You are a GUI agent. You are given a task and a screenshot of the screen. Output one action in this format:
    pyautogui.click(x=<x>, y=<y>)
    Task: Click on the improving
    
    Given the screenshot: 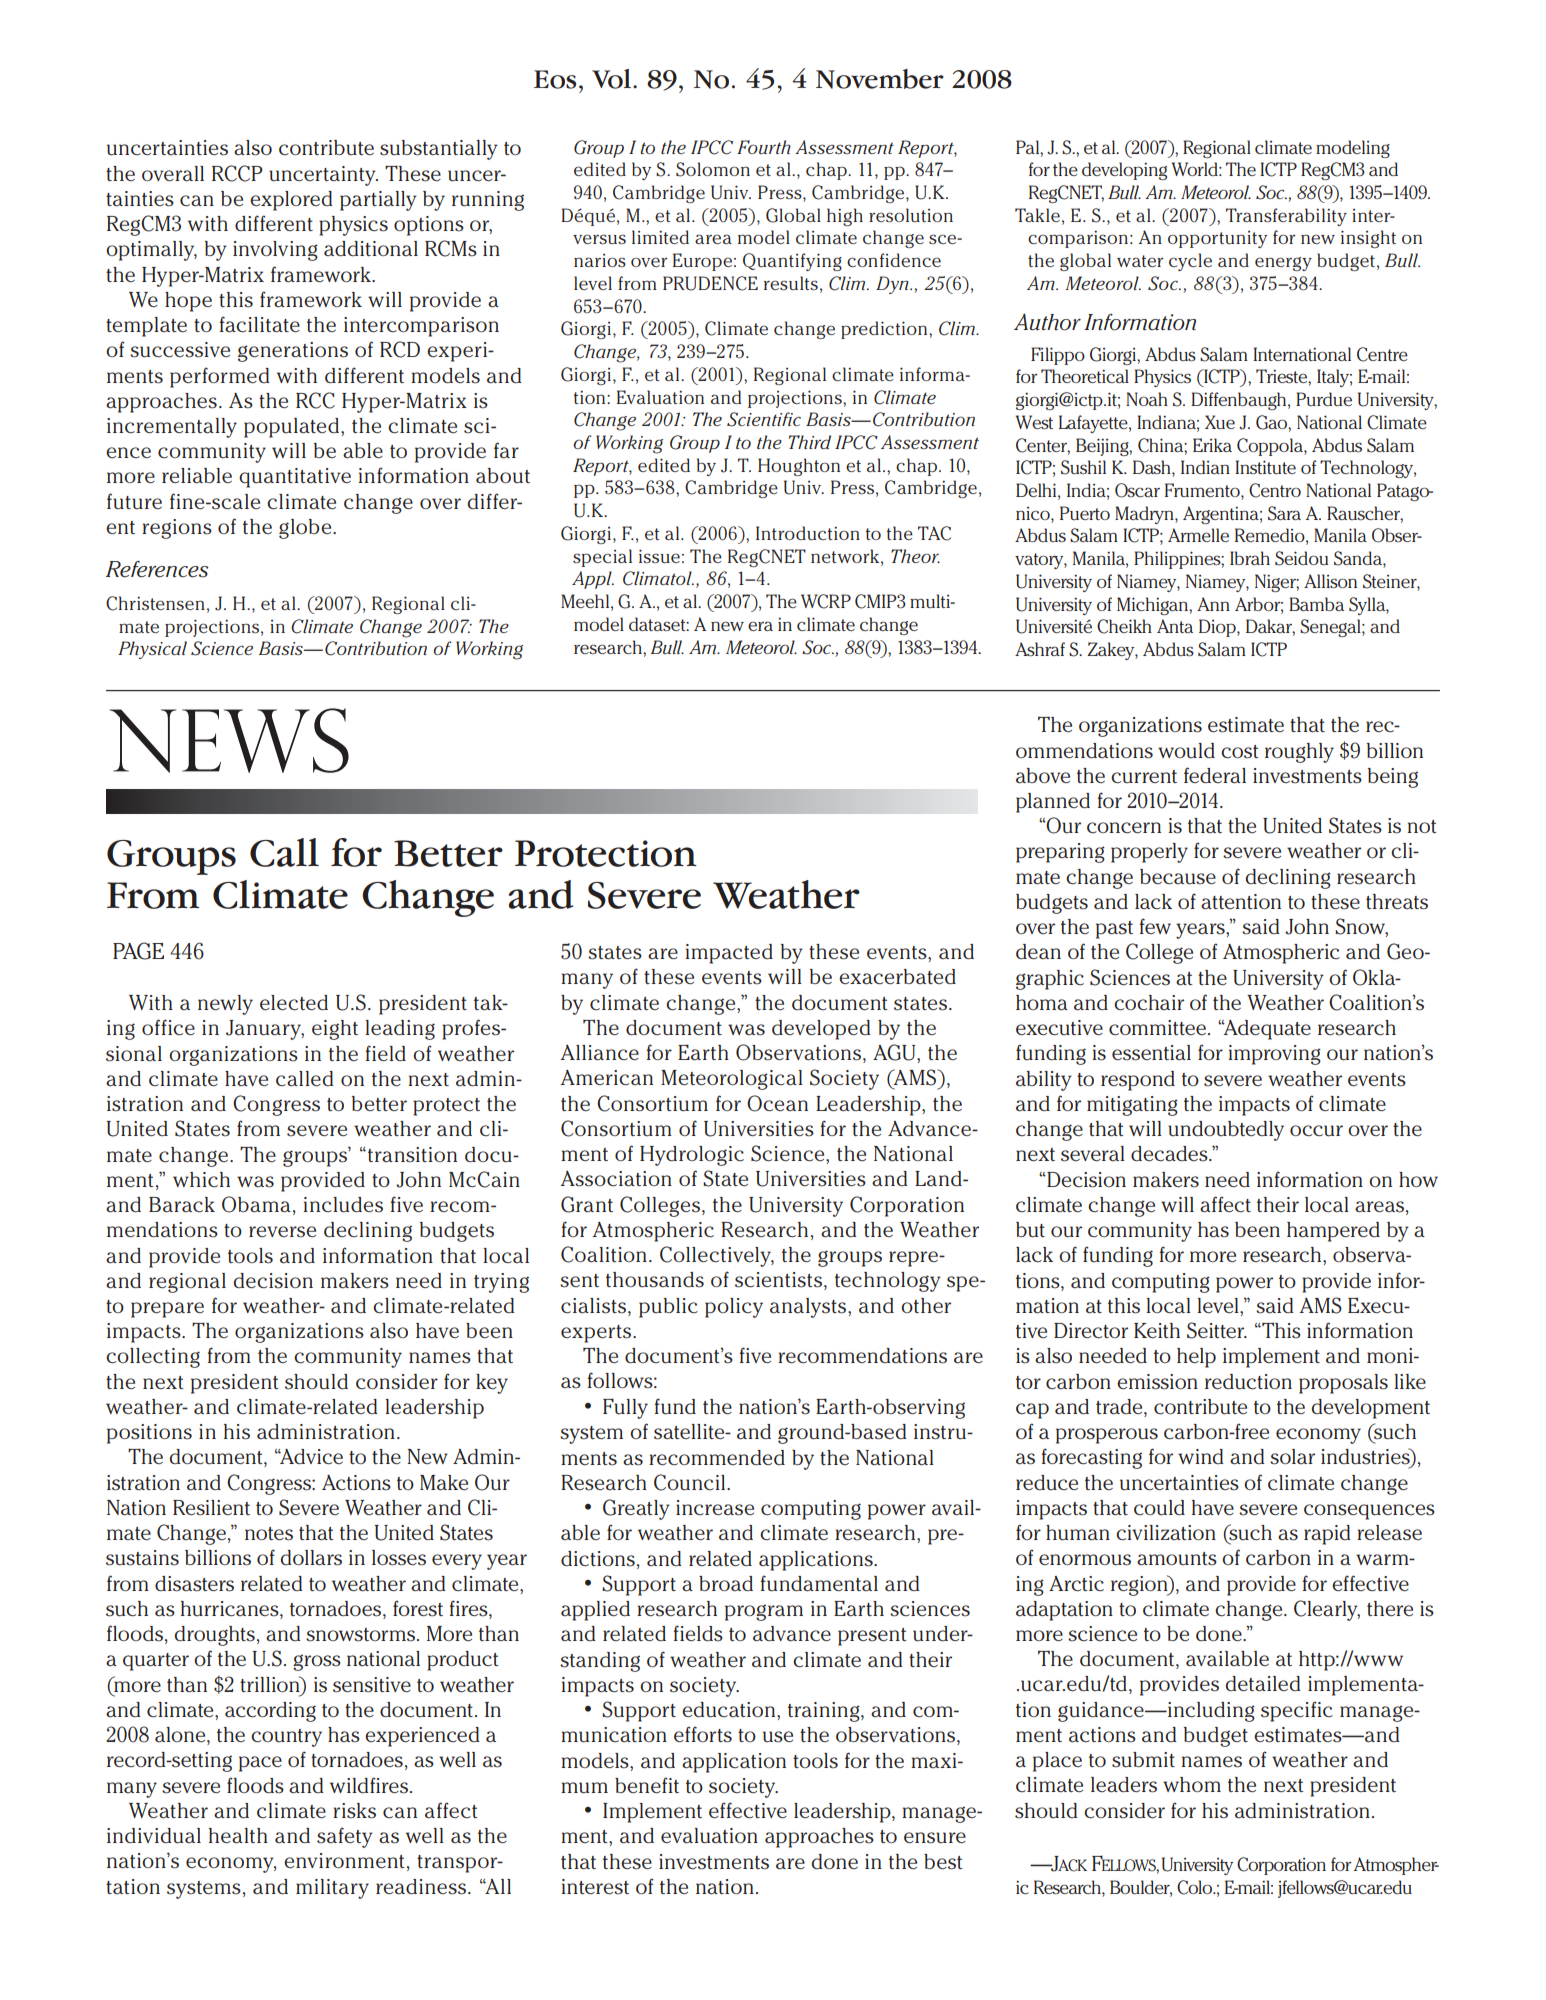 What is the action you would take?
    pyautogui.click(x=1274, y=1055)
